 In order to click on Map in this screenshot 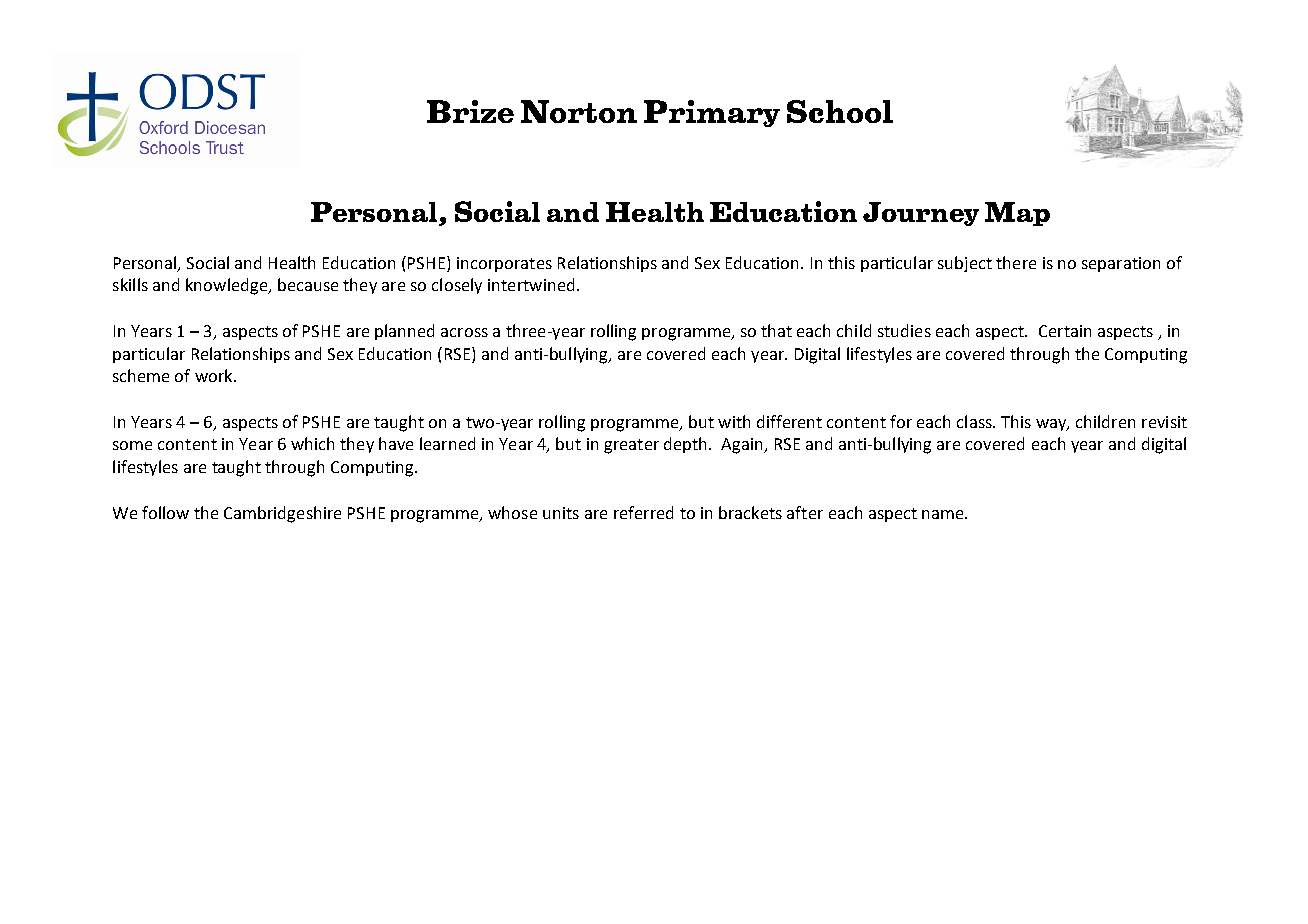, I will do `click(1017, 214)`.
